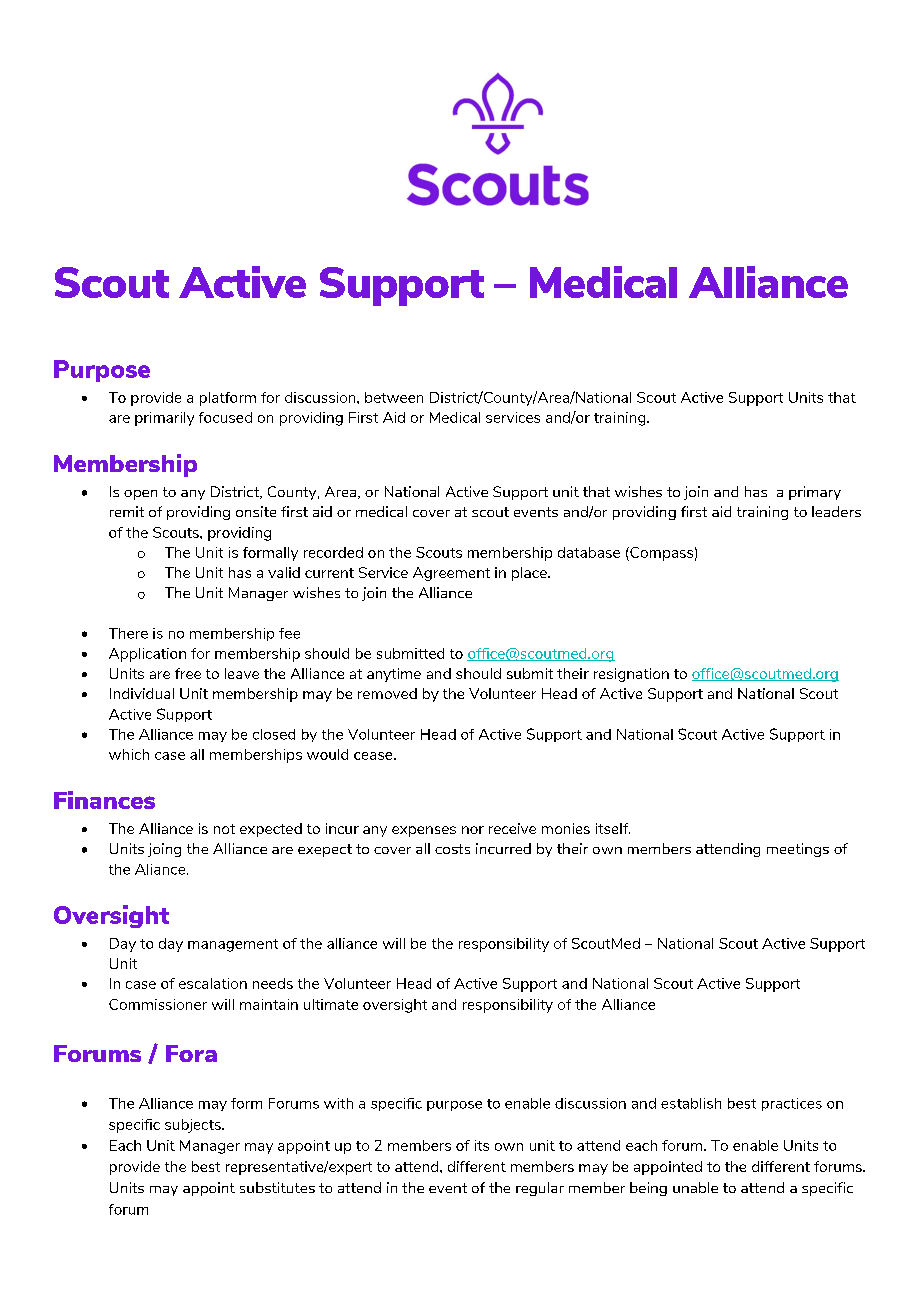 The width and height of the screenshot is (924, 1308). What do you see at coordinates (194, 1126) in the screenshot?
I see `subjects` at bounding box center [194, 1126].
